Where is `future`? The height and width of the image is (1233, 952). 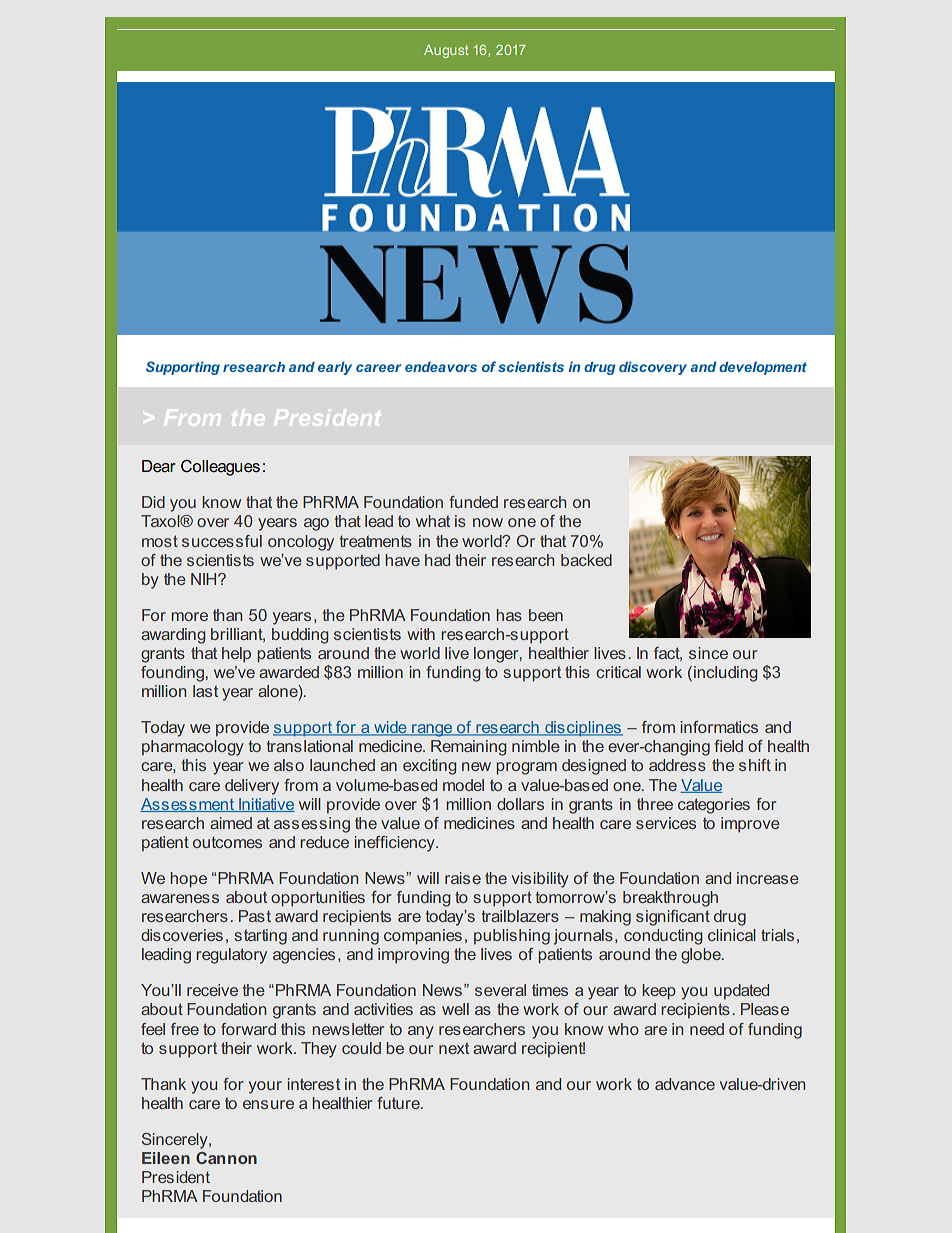
future is located at coordinates (399, 1103).
